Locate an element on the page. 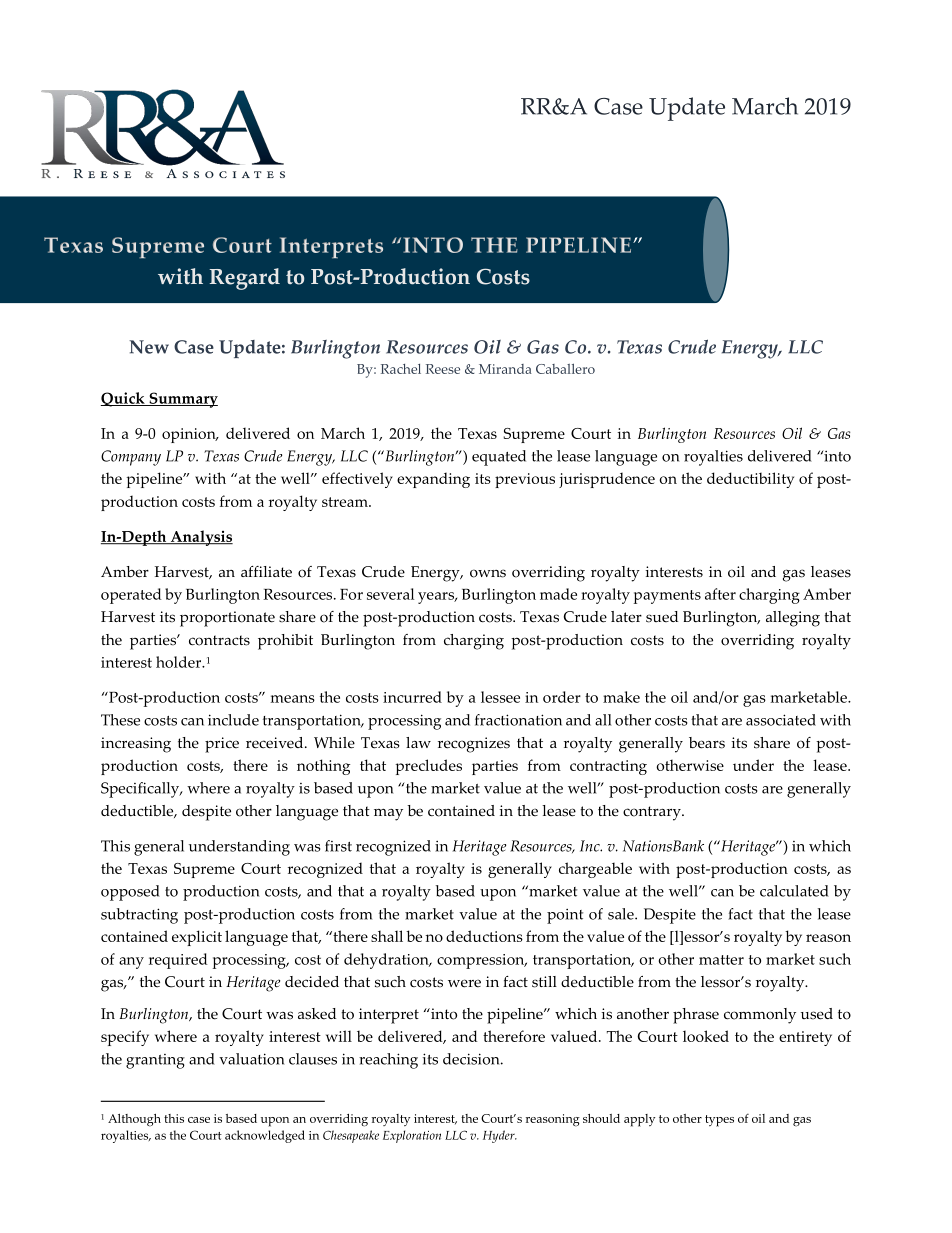 The image size is (952, 1233). Reese is located at coordinates (443, 369).
